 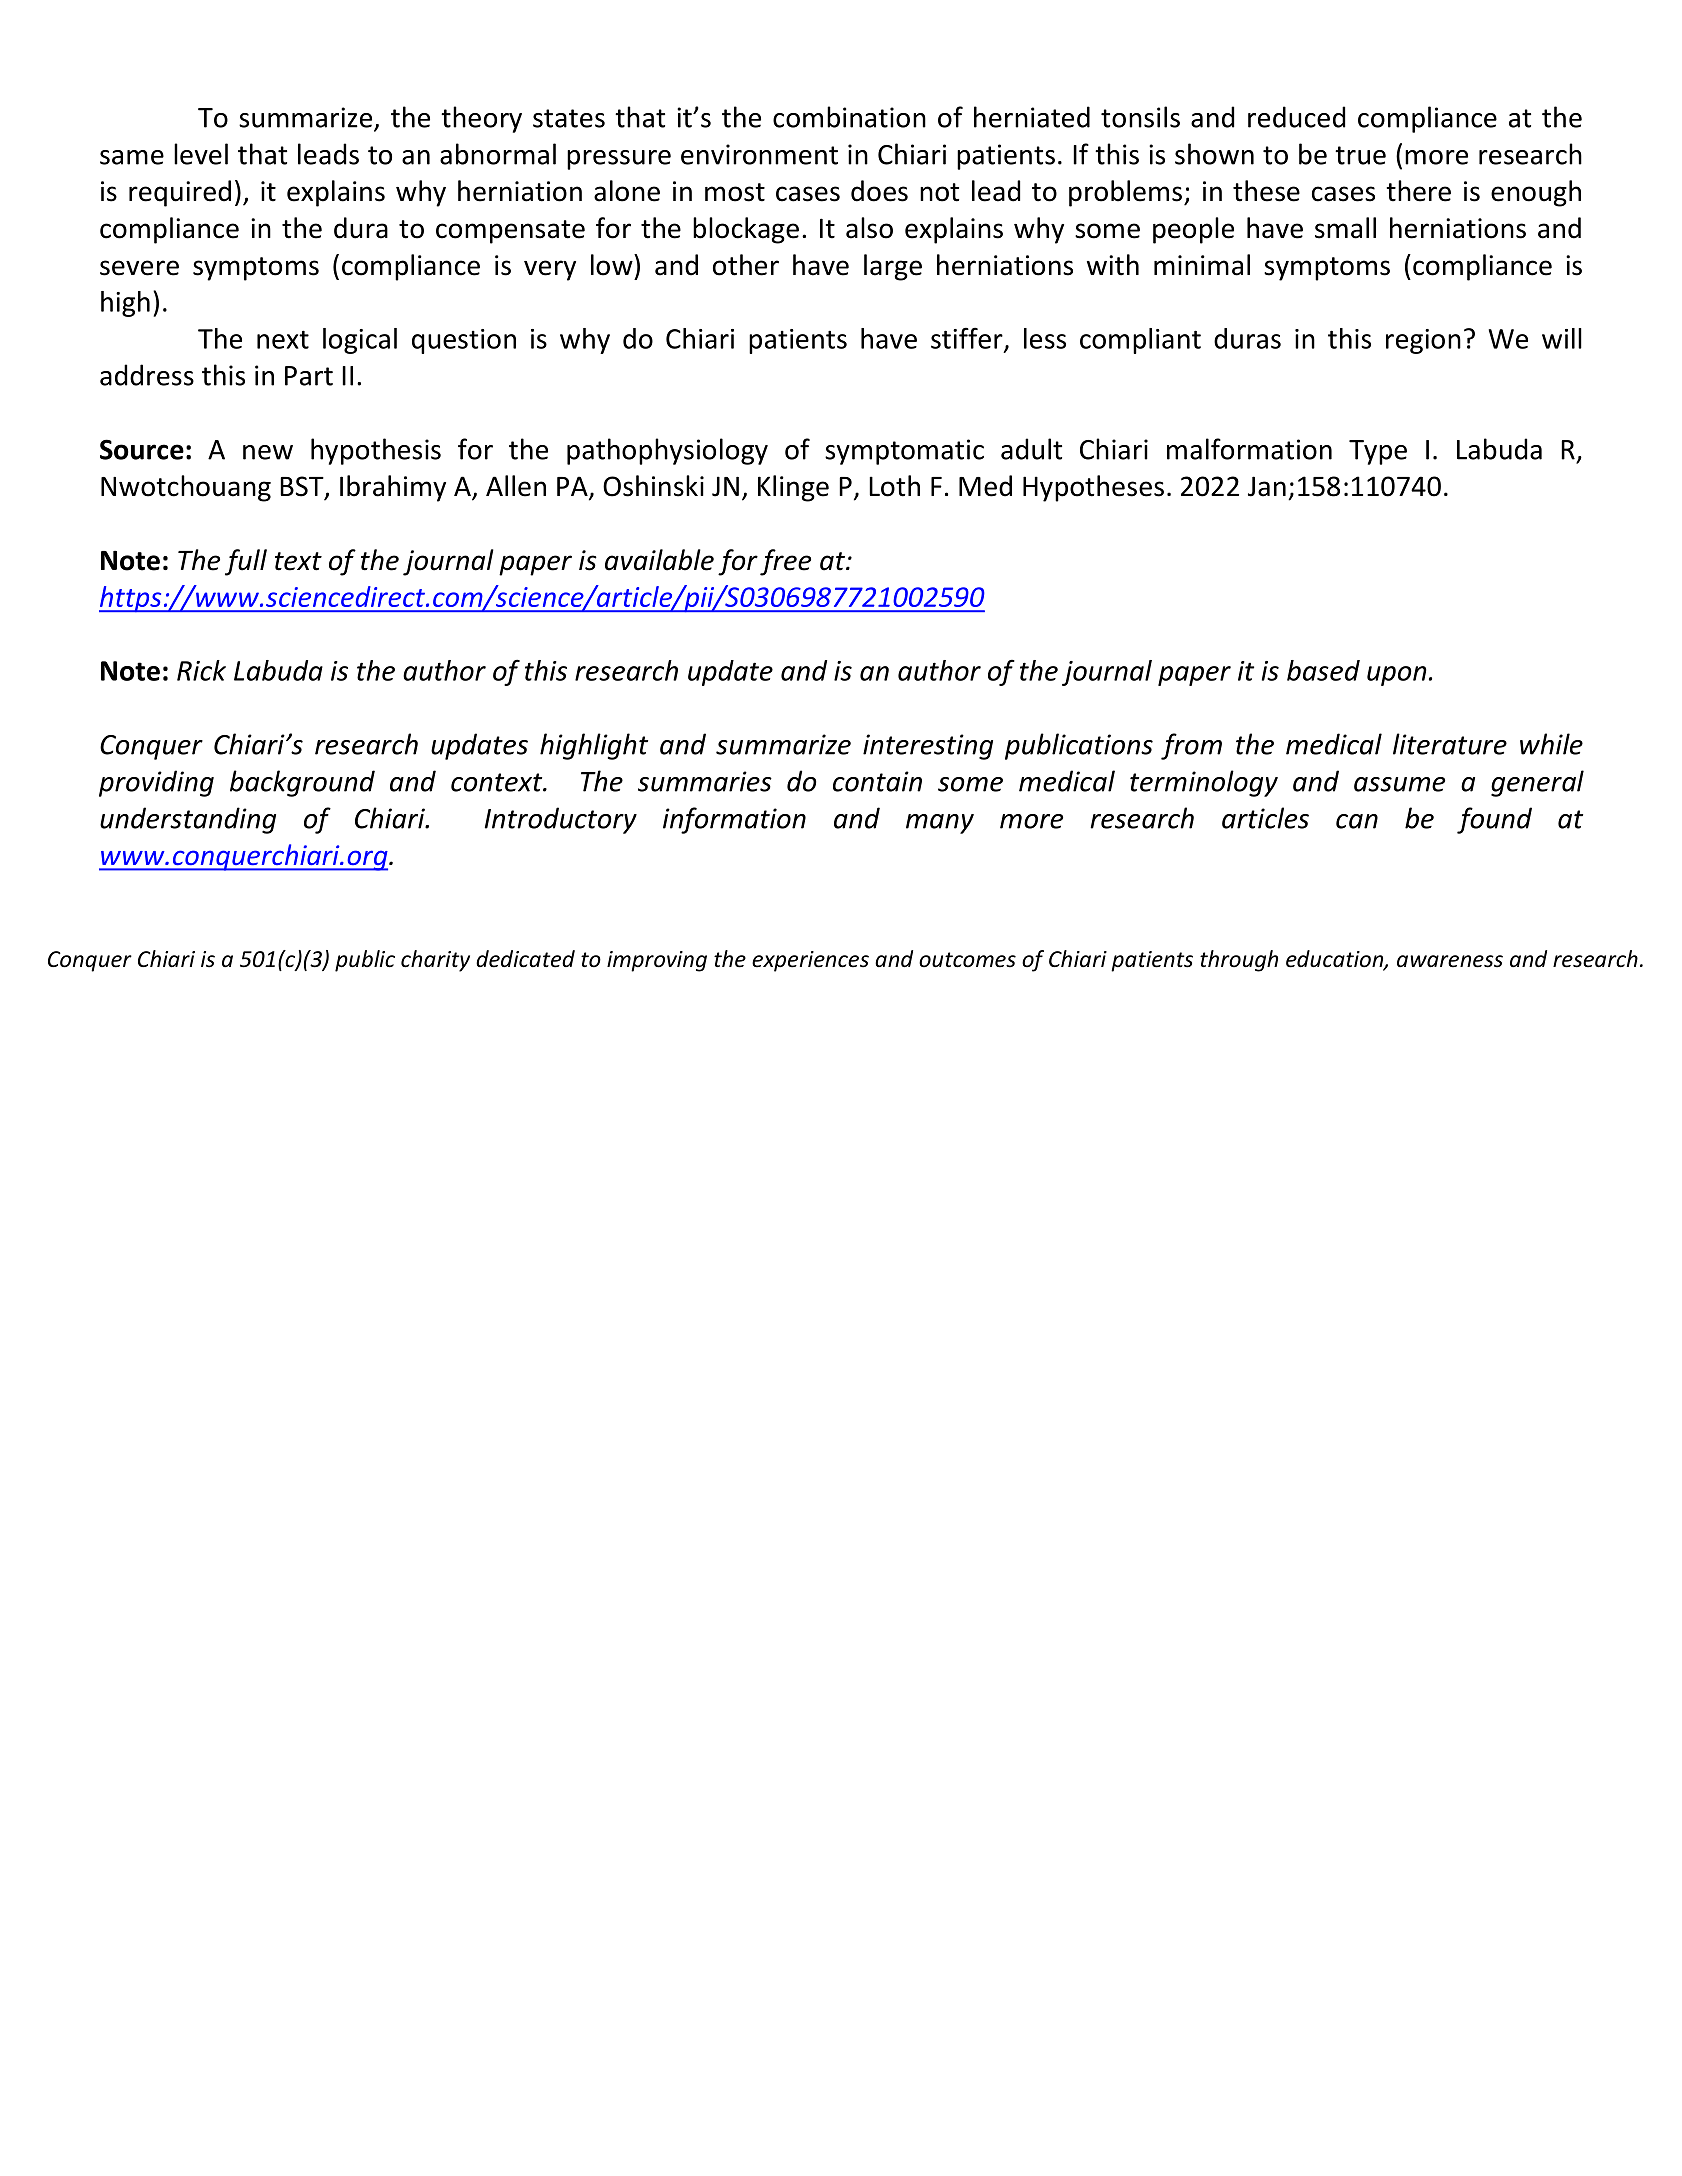 What do you see at coordinates (283, 339) in the screenshot?
I see `next` at bounding box center [283, 339].
